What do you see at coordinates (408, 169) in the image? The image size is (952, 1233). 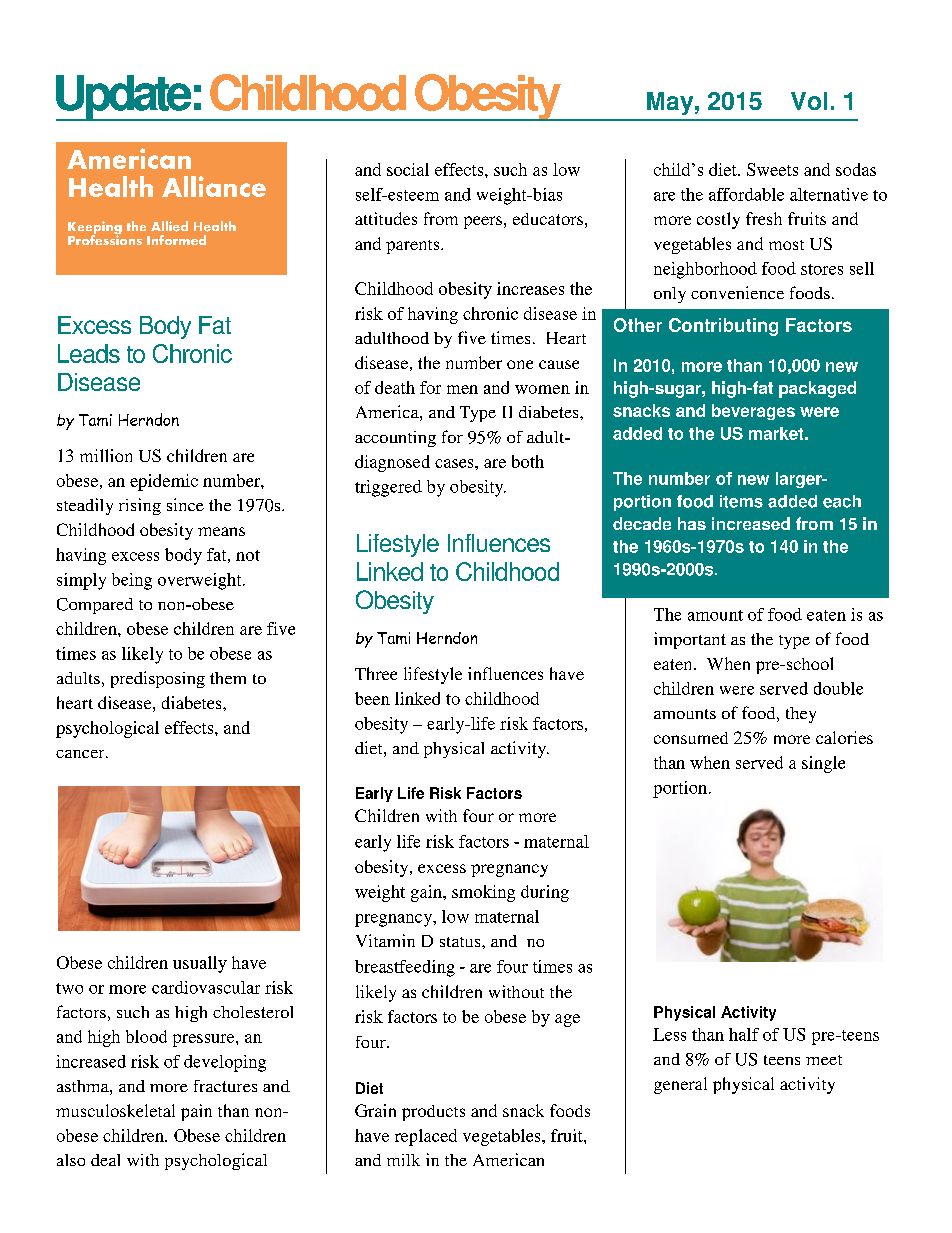 I see `social` at bounding box center [408, 169].
